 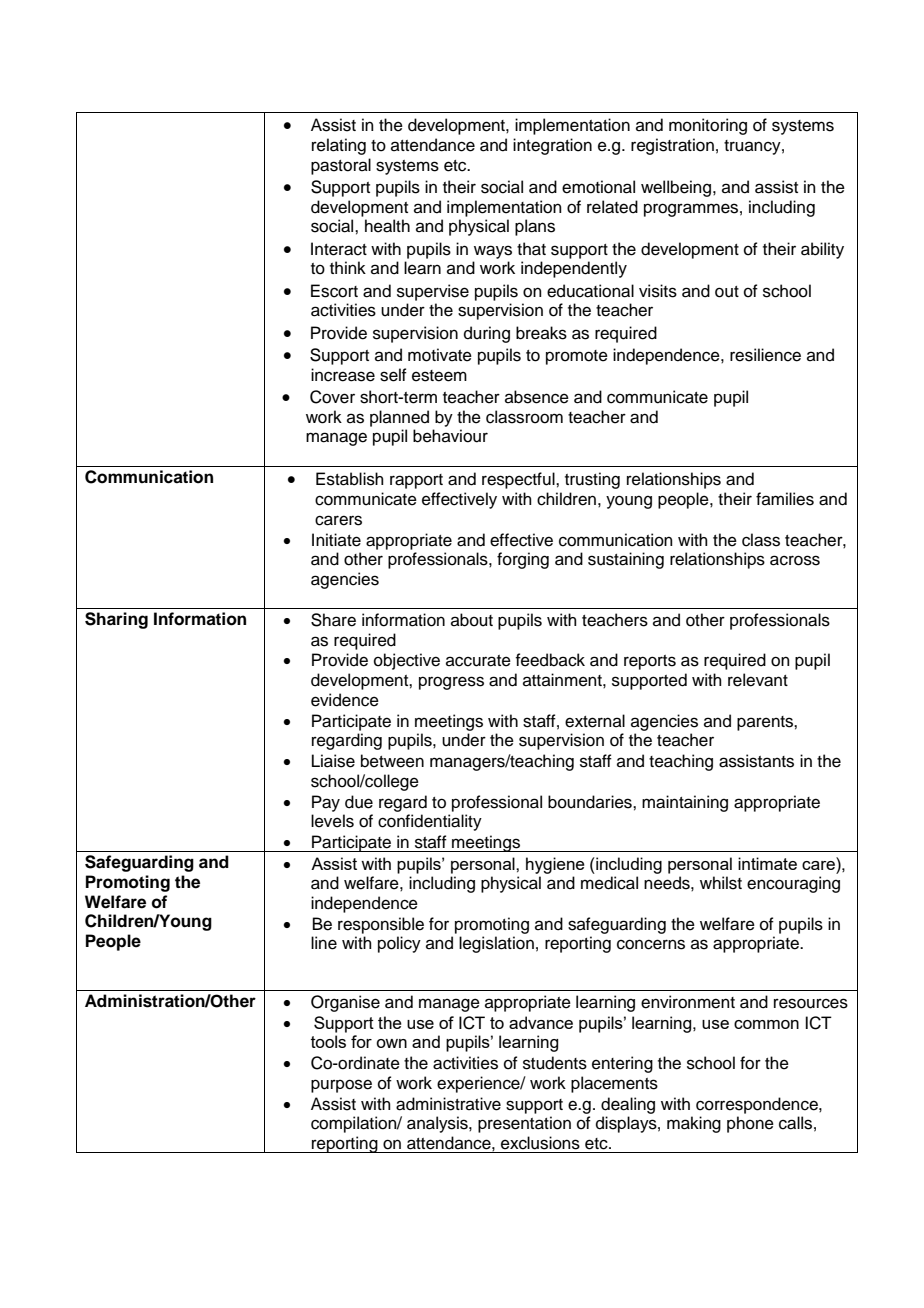 What do you see at coordinates (451, 683) in the page?
I see `progress` at bounding box center [451, 683].
